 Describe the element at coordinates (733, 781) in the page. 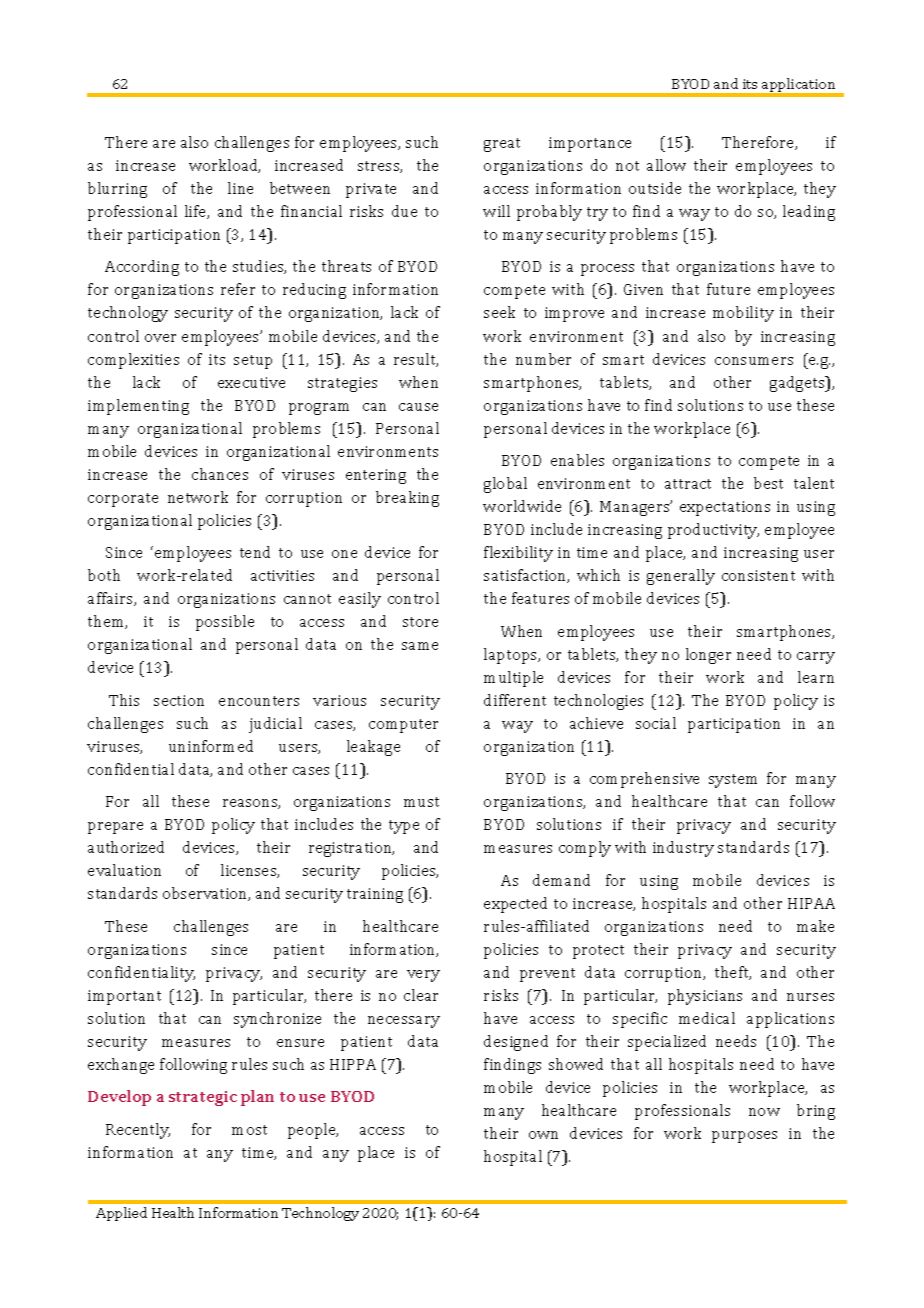

I see `system` at that location.
